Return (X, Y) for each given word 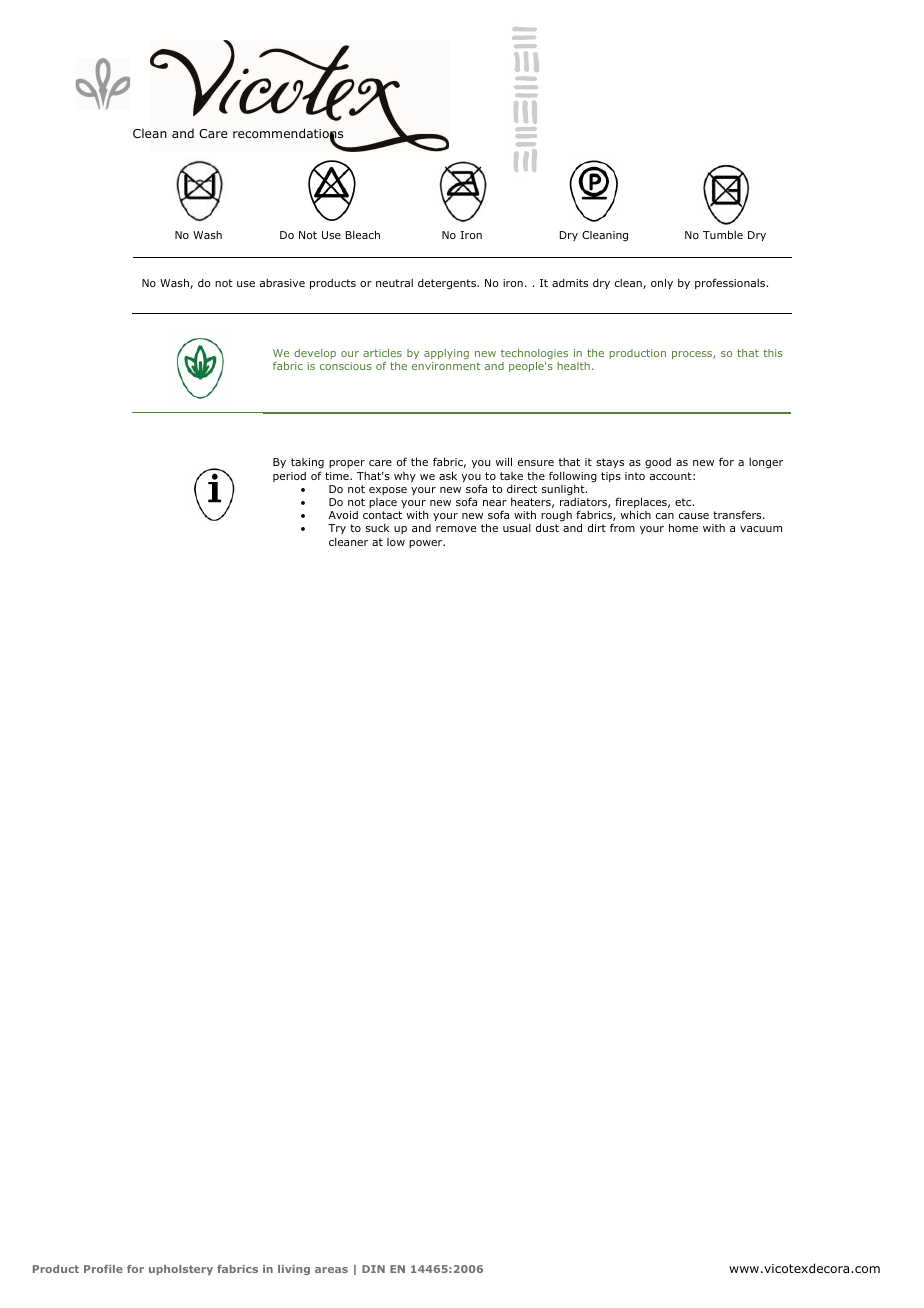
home (683, 527)
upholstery (181, 1270)
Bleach (363, 234)
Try (337, 529)
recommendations (288, 134)
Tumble (723, 234)
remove (456, 529)
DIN (373, 1269)
